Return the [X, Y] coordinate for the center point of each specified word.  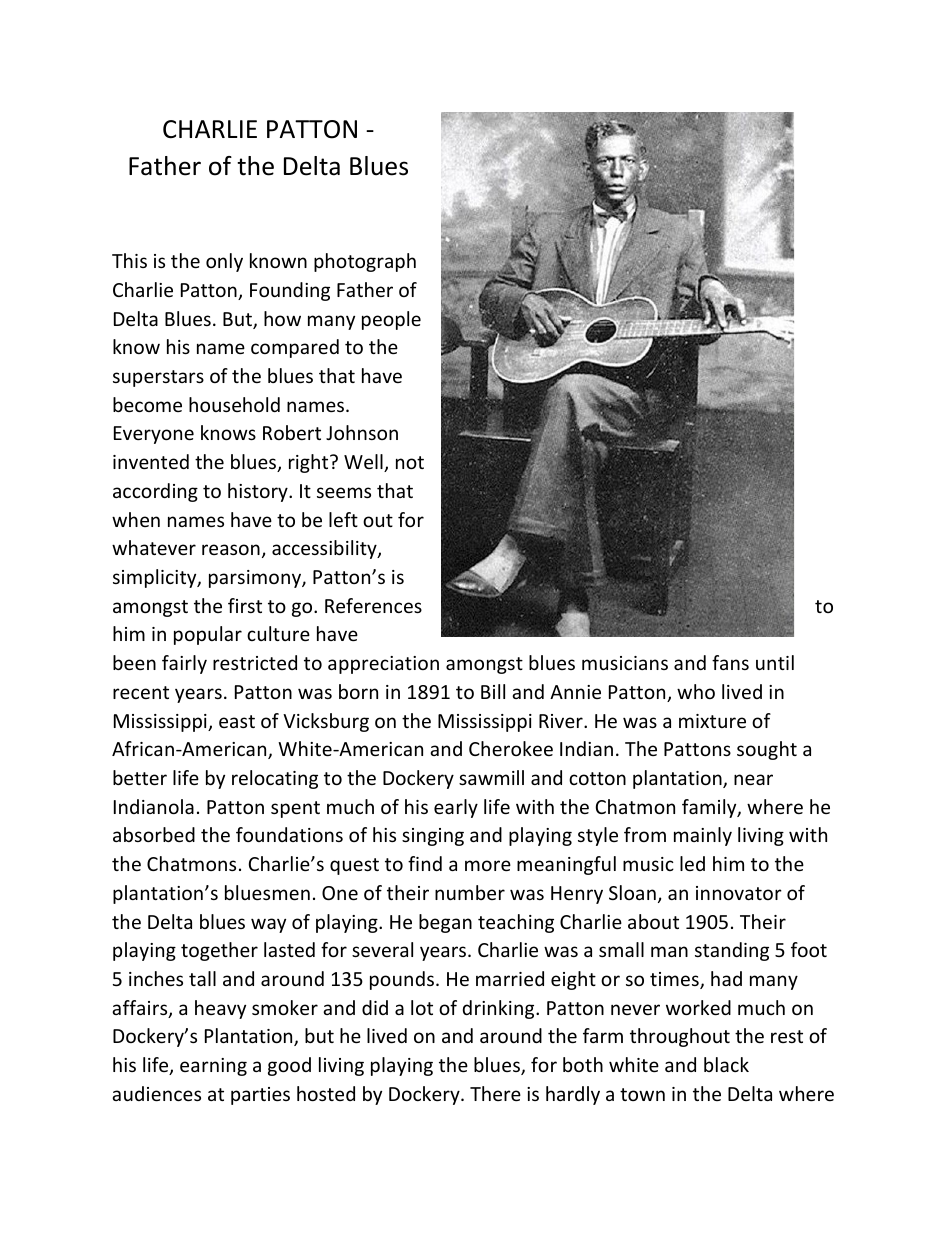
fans [730, 662]
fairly [184, 664]
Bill [493, 691]
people [391, 320]
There [495, 1093]
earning [213, 1067]
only [224, 262]
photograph [365, 262]
